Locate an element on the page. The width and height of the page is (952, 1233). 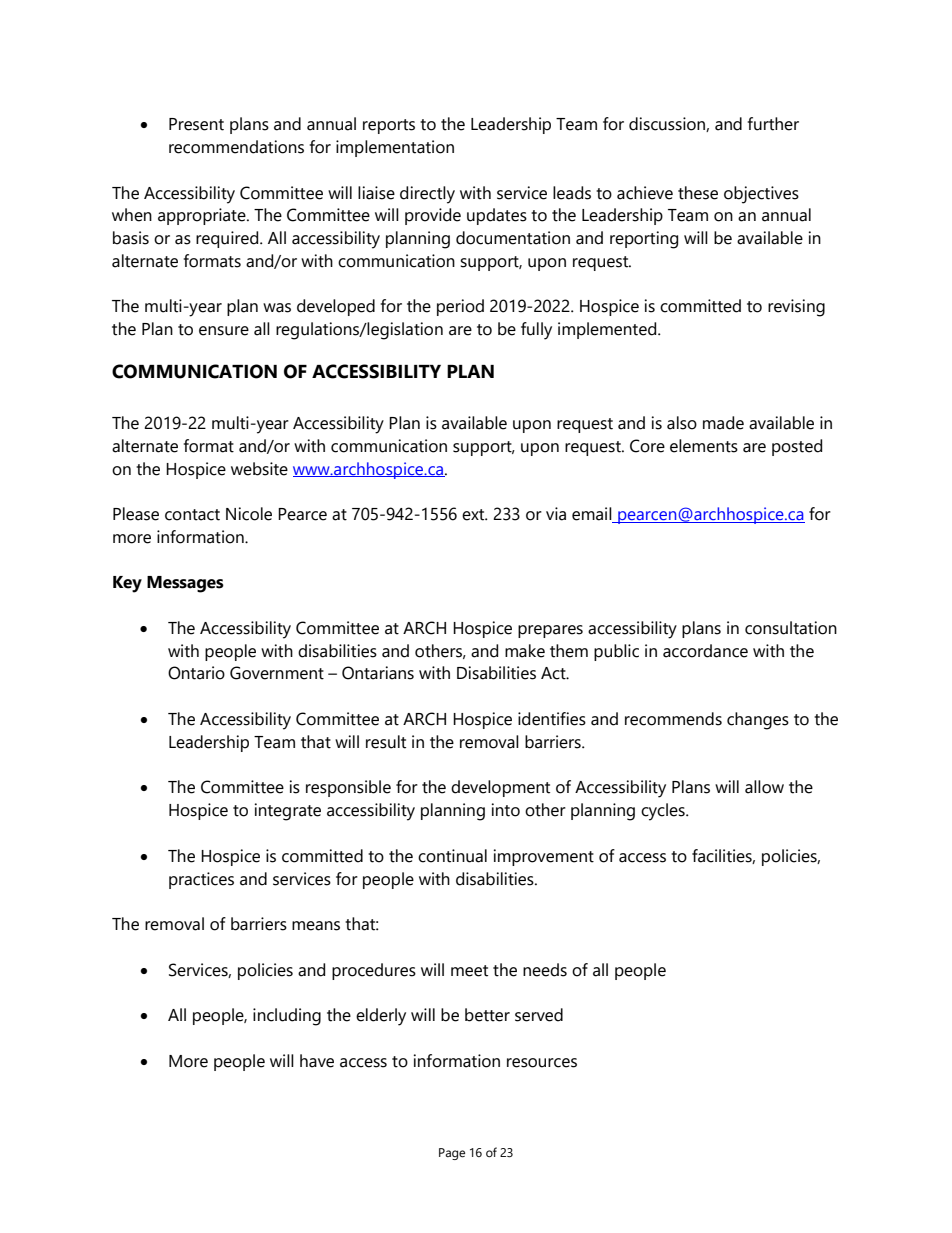
allow is located at coordinates (764, 787).
